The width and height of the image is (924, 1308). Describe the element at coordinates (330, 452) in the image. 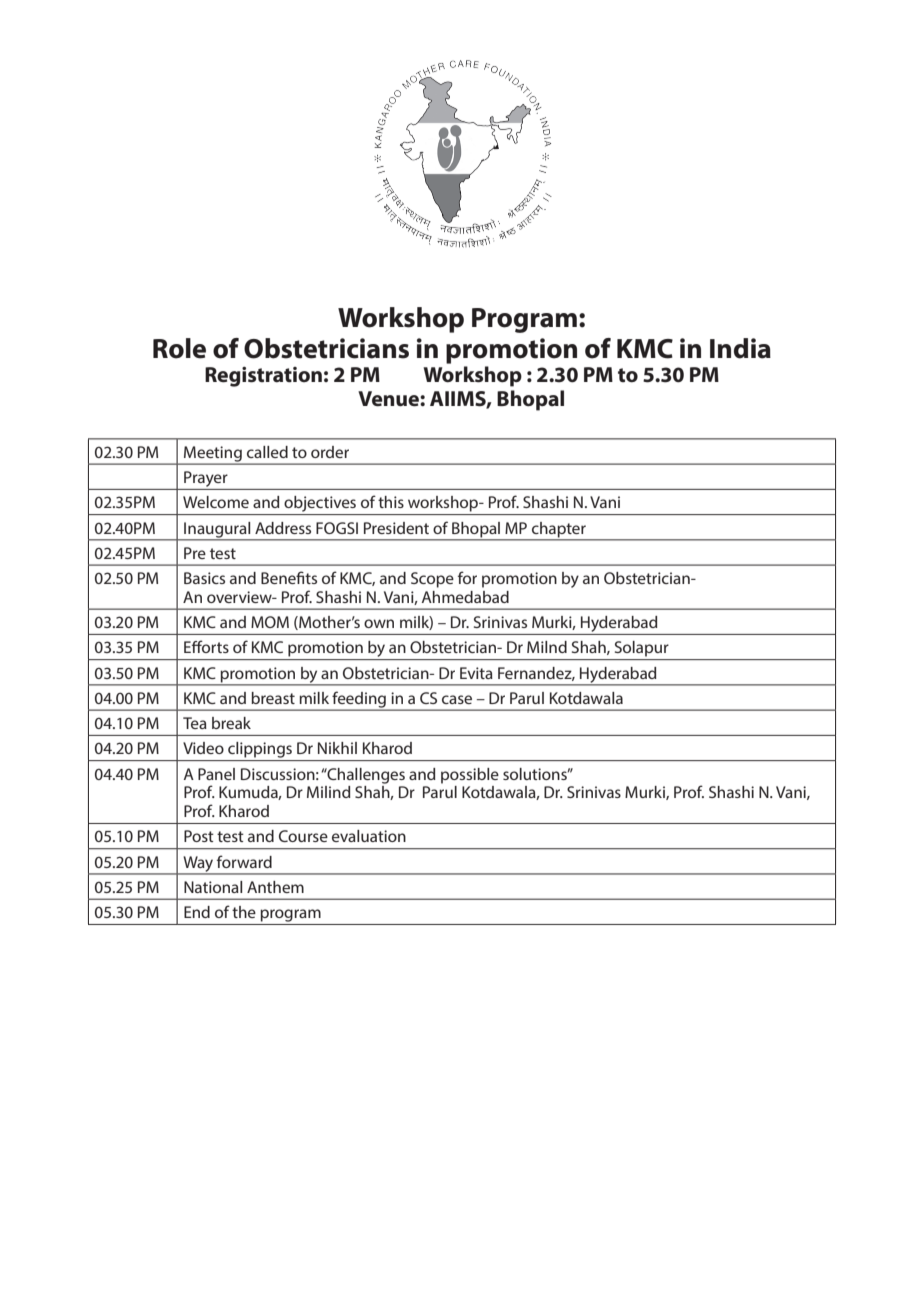

I see `order` at that location.
